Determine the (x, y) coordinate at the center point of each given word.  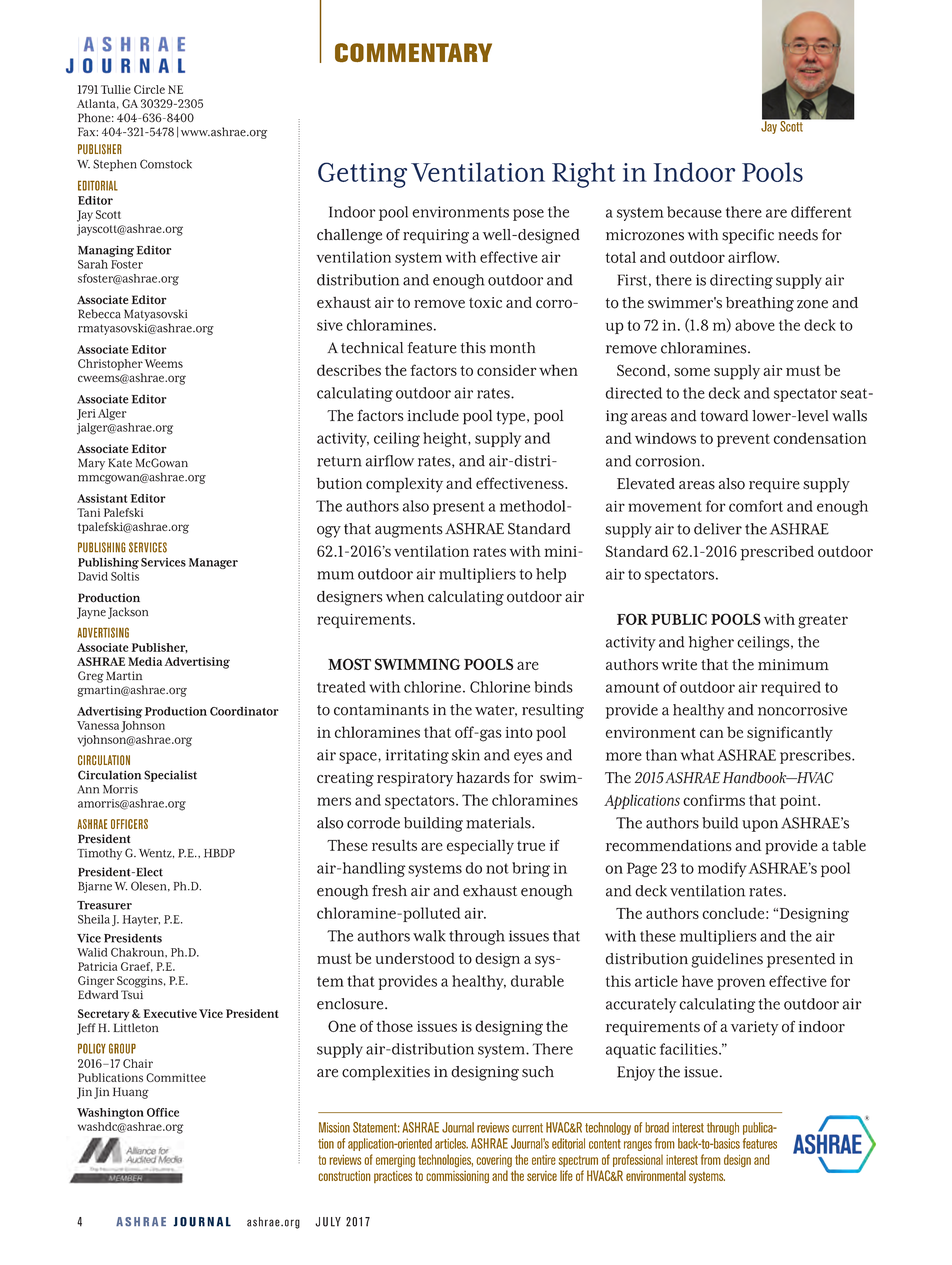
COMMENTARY (413, 52)
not (497, 868)
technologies (445, 1160)
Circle (149, 89)
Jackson (128, 613)
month (512, 348)
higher (711, 643)
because (694, 212)
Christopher (110, 365)
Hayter (141, 920)
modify (722, 869)
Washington (110, 1114)
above (755, 325)
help (551, 575)
